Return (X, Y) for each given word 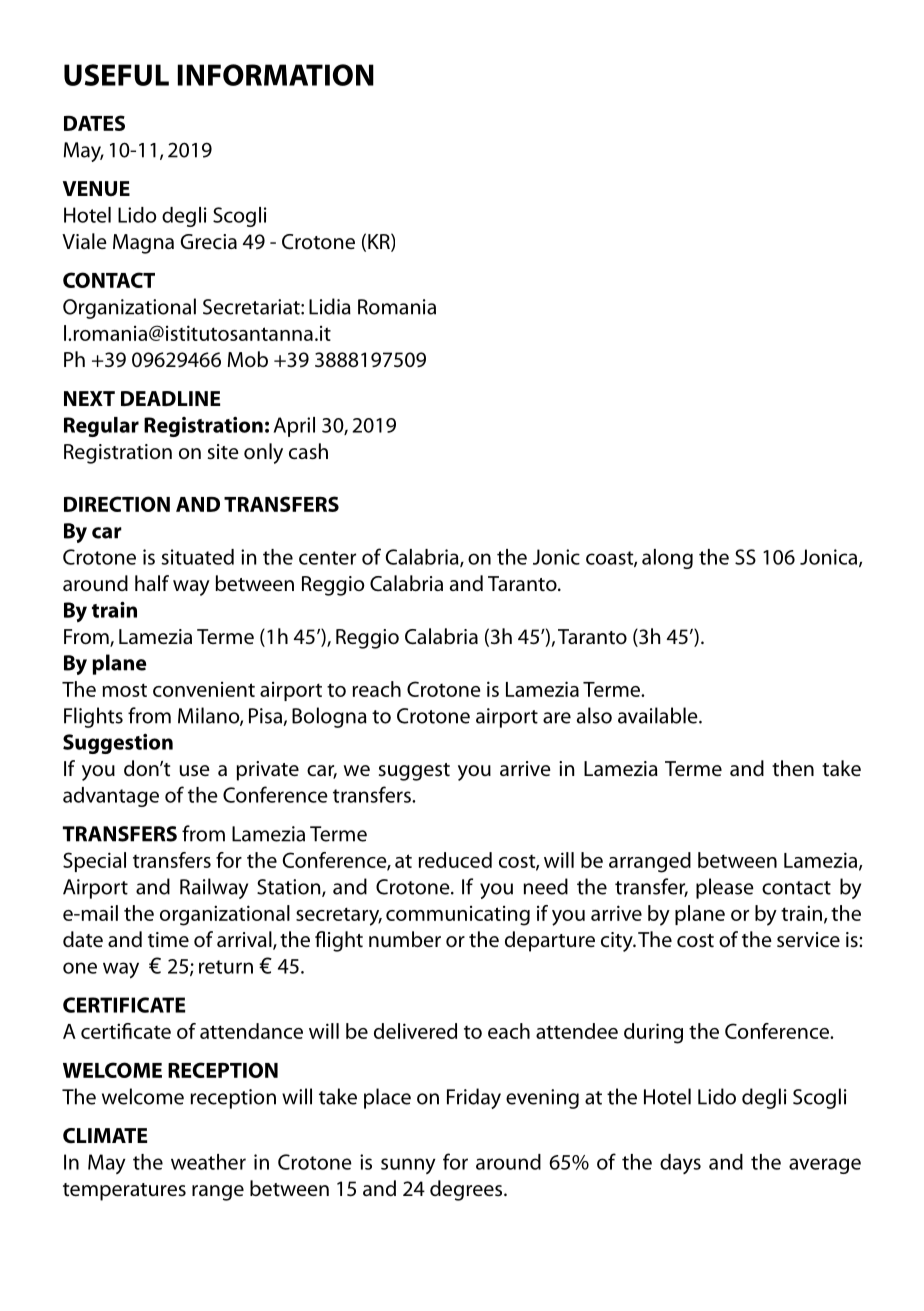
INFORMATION (276, 75)
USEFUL (116, 75)
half (152, 583)
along (667, 559)
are (557, 718)
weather (208, 1162)
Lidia (330, 306)
